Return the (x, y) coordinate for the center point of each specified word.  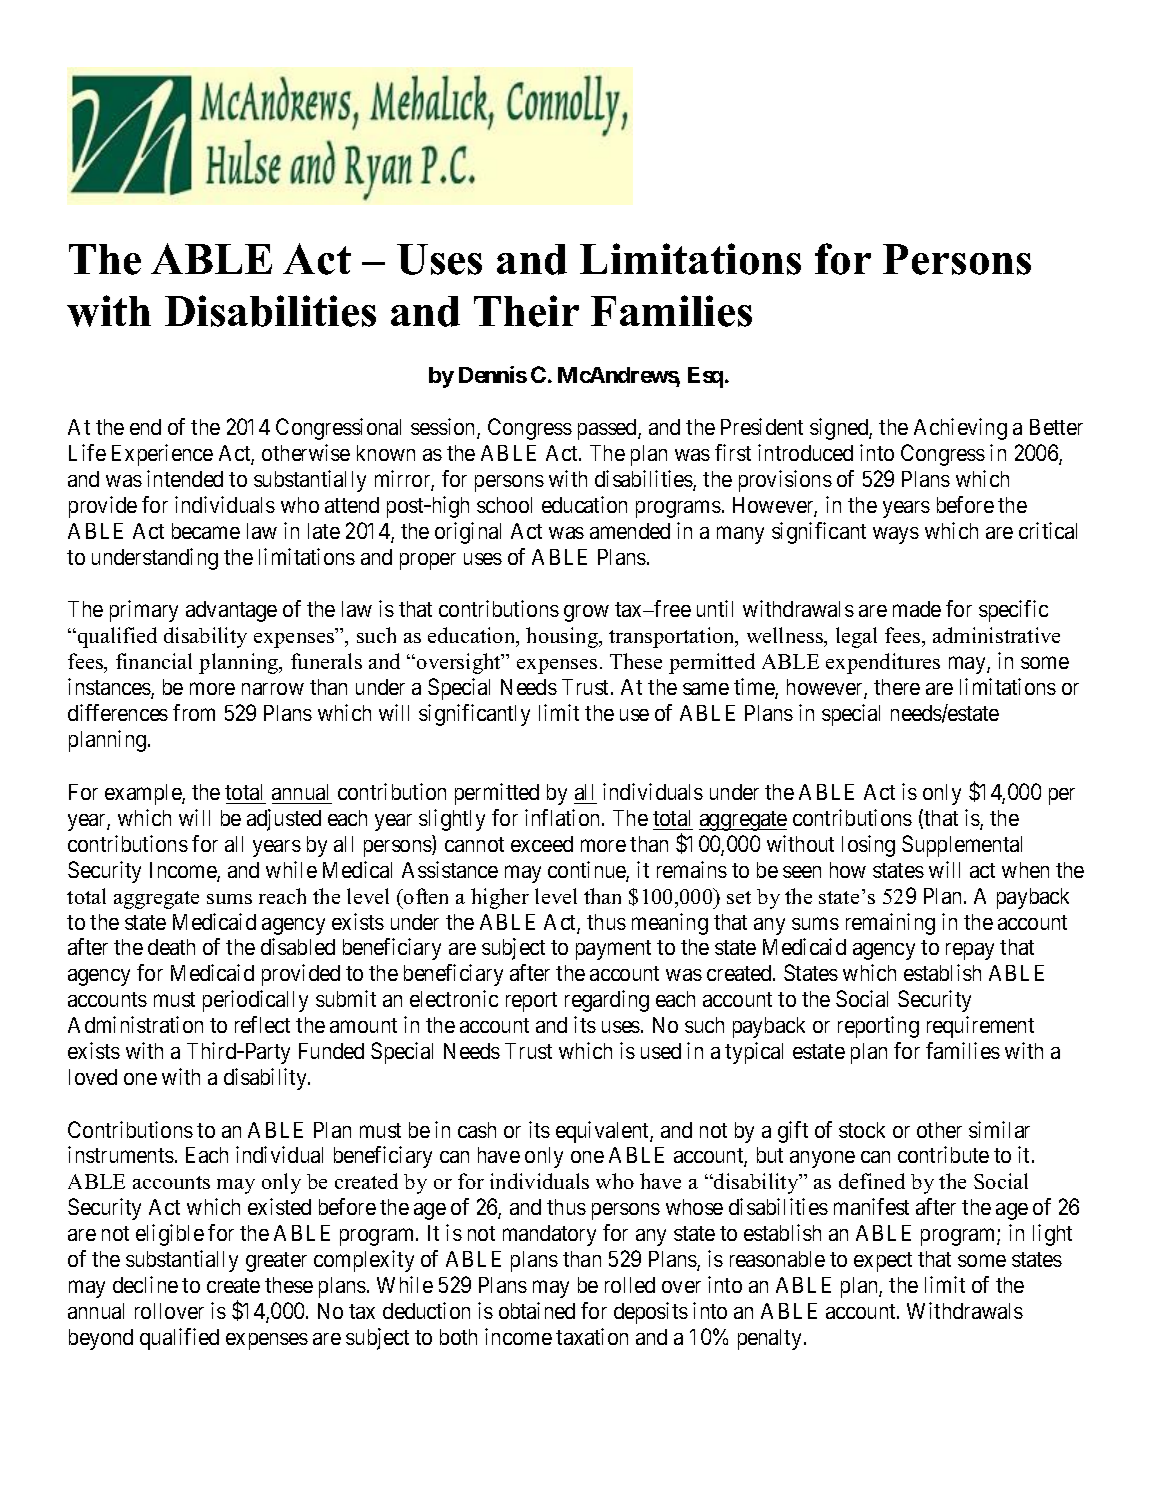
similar (999, 1129)
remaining (890, 924)
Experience (162, 455)
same (706, 689)
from (194, 712)
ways (896, 535)
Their (526, 311)
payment (613, 950)
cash (477, 1130)
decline (145, 1284)
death (171, 947)
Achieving (960, 429)
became (206, 531)
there (897, 687)
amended (630, 531)
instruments (121, 1154)
